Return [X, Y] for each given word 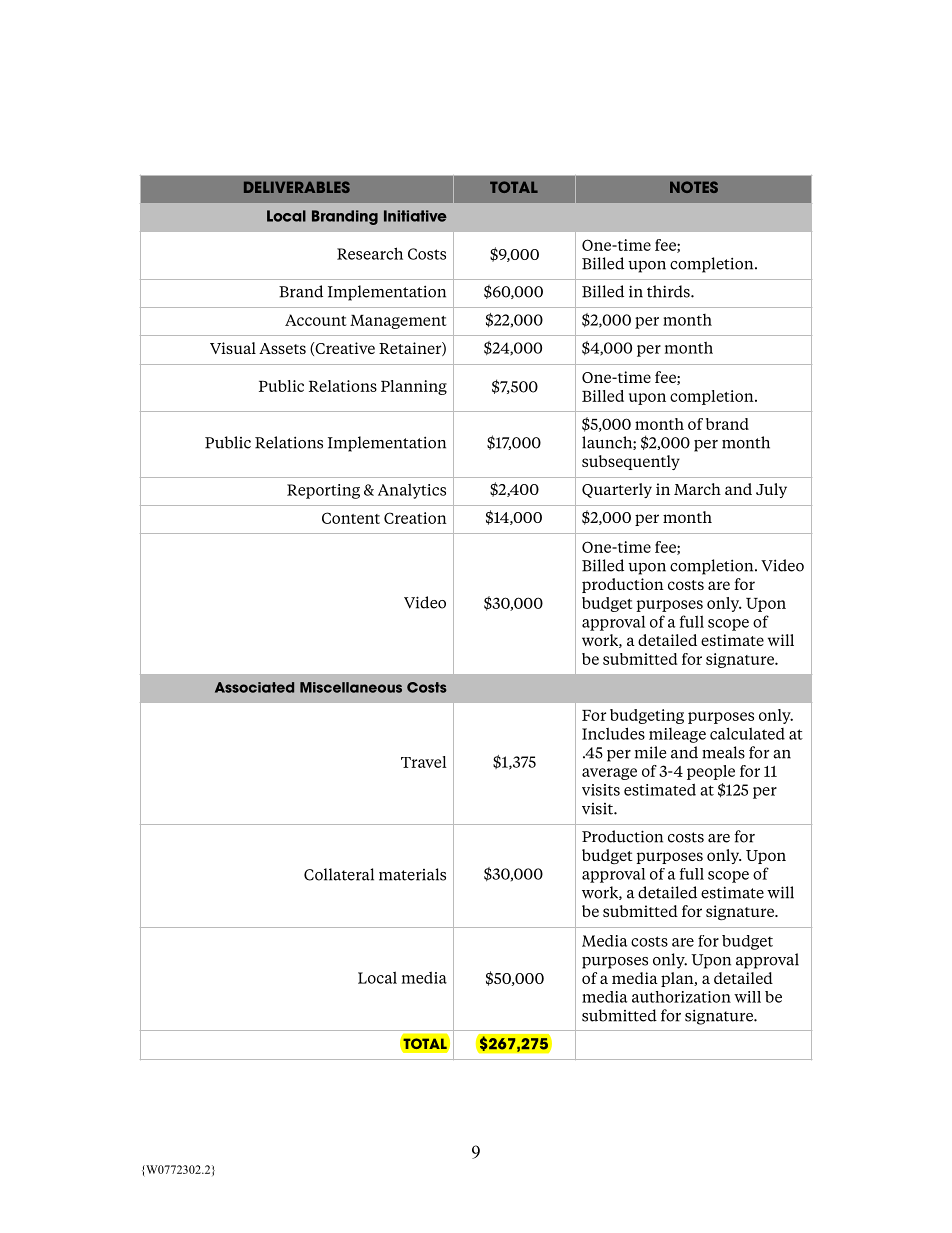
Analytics [412, 491]
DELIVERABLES [297, 187]
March [697, 489]
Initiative [415, 216]
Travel [424, 762]
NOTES [694, 187]
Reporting [323, 491]
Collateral [339, 874]
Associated [254, 687]
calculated [747, 733]
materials [412, 874]
